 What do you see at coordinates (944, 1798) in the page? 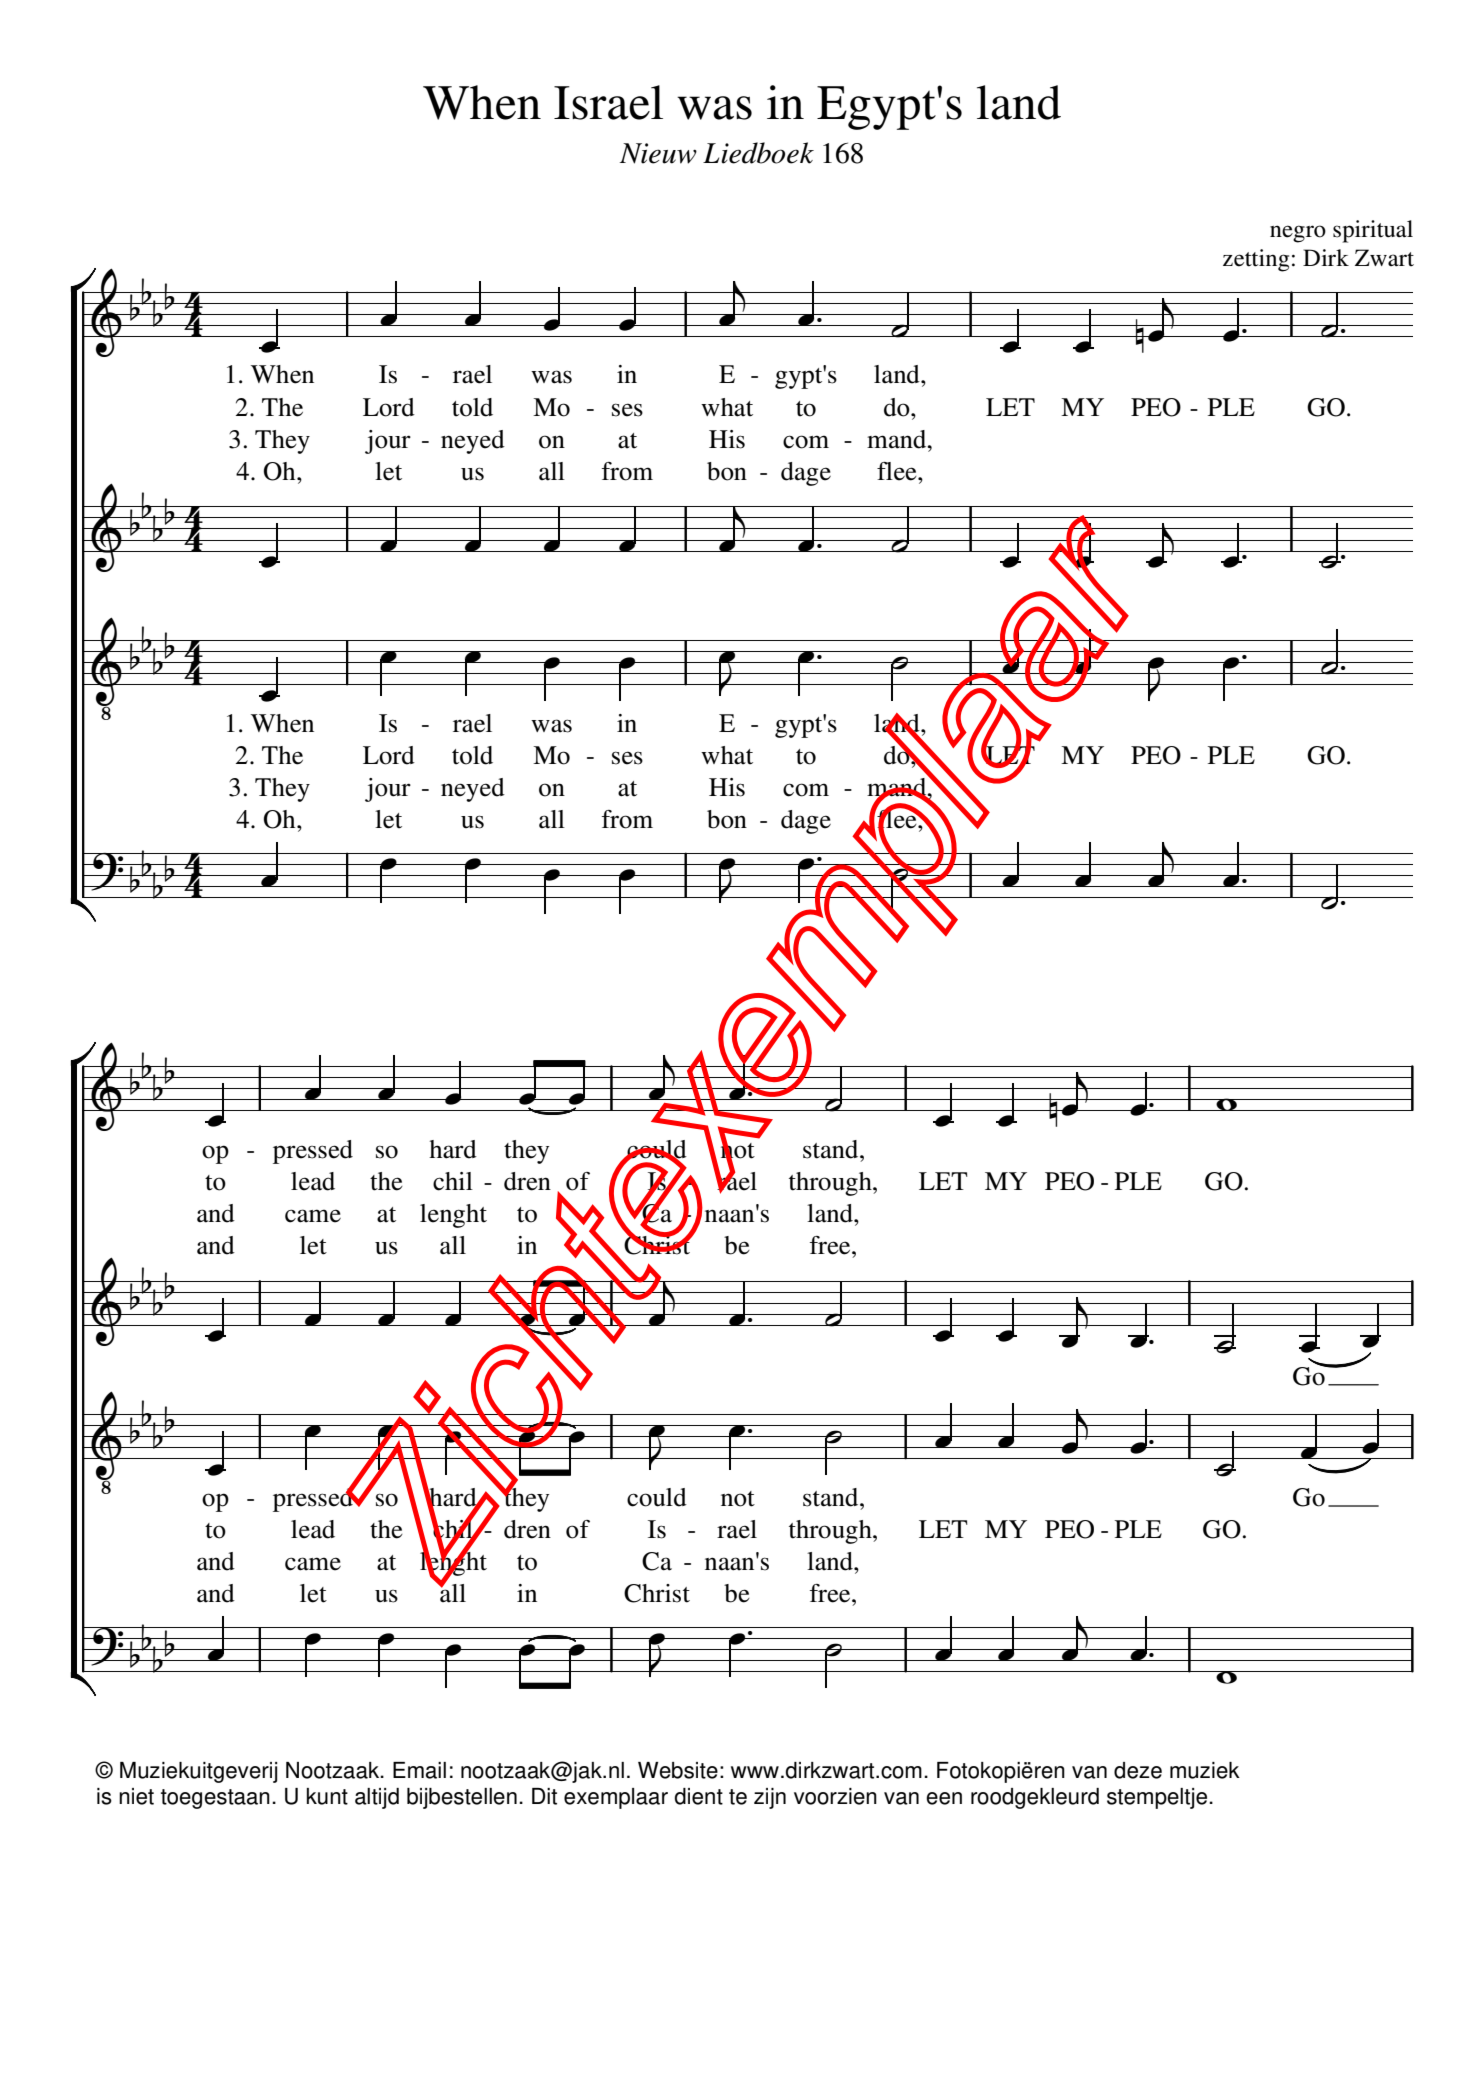
I see `een` at bounding box center [944, 1798].
